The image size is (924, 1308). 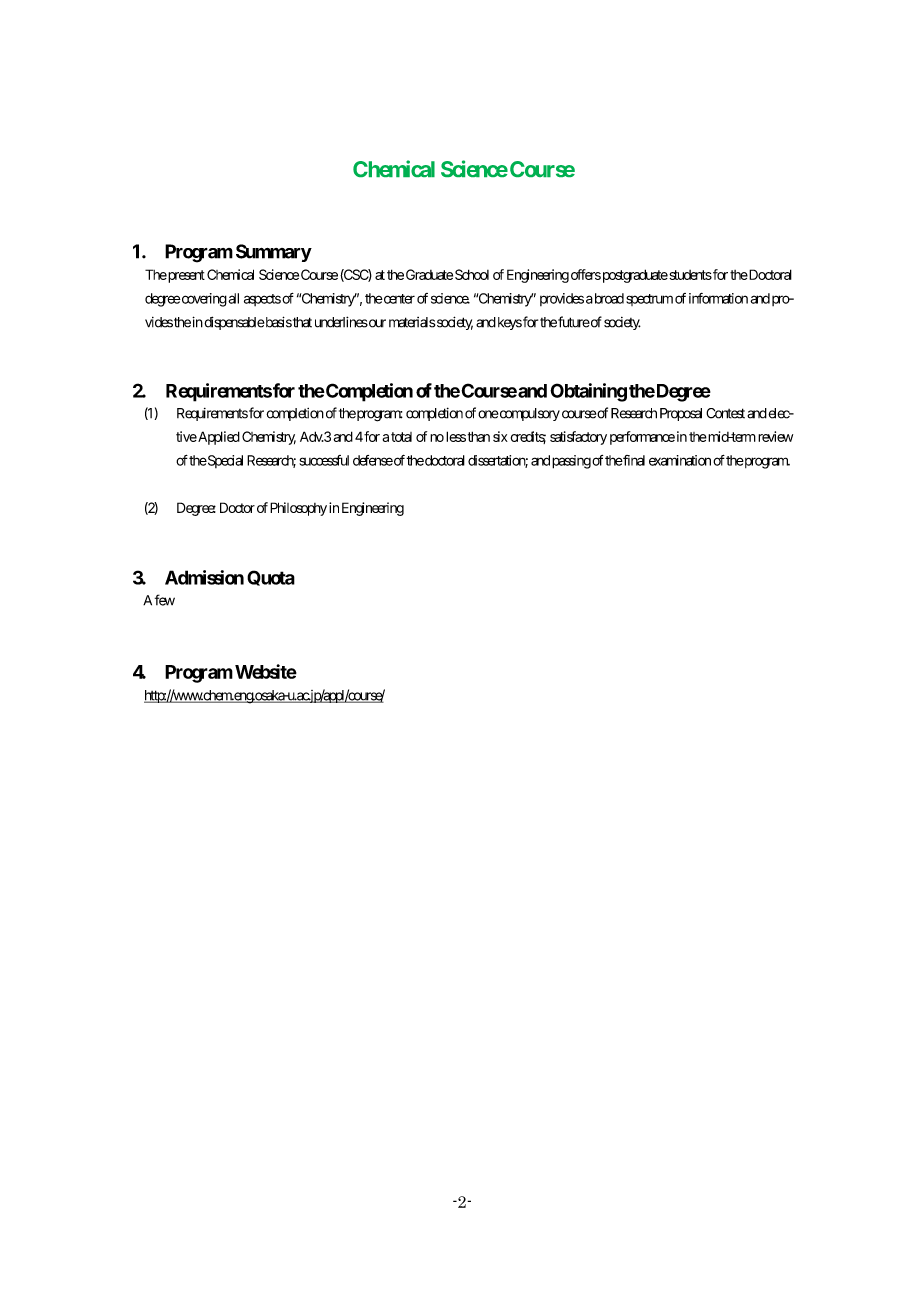 I want to click on information, so click(x=718, y=298).
